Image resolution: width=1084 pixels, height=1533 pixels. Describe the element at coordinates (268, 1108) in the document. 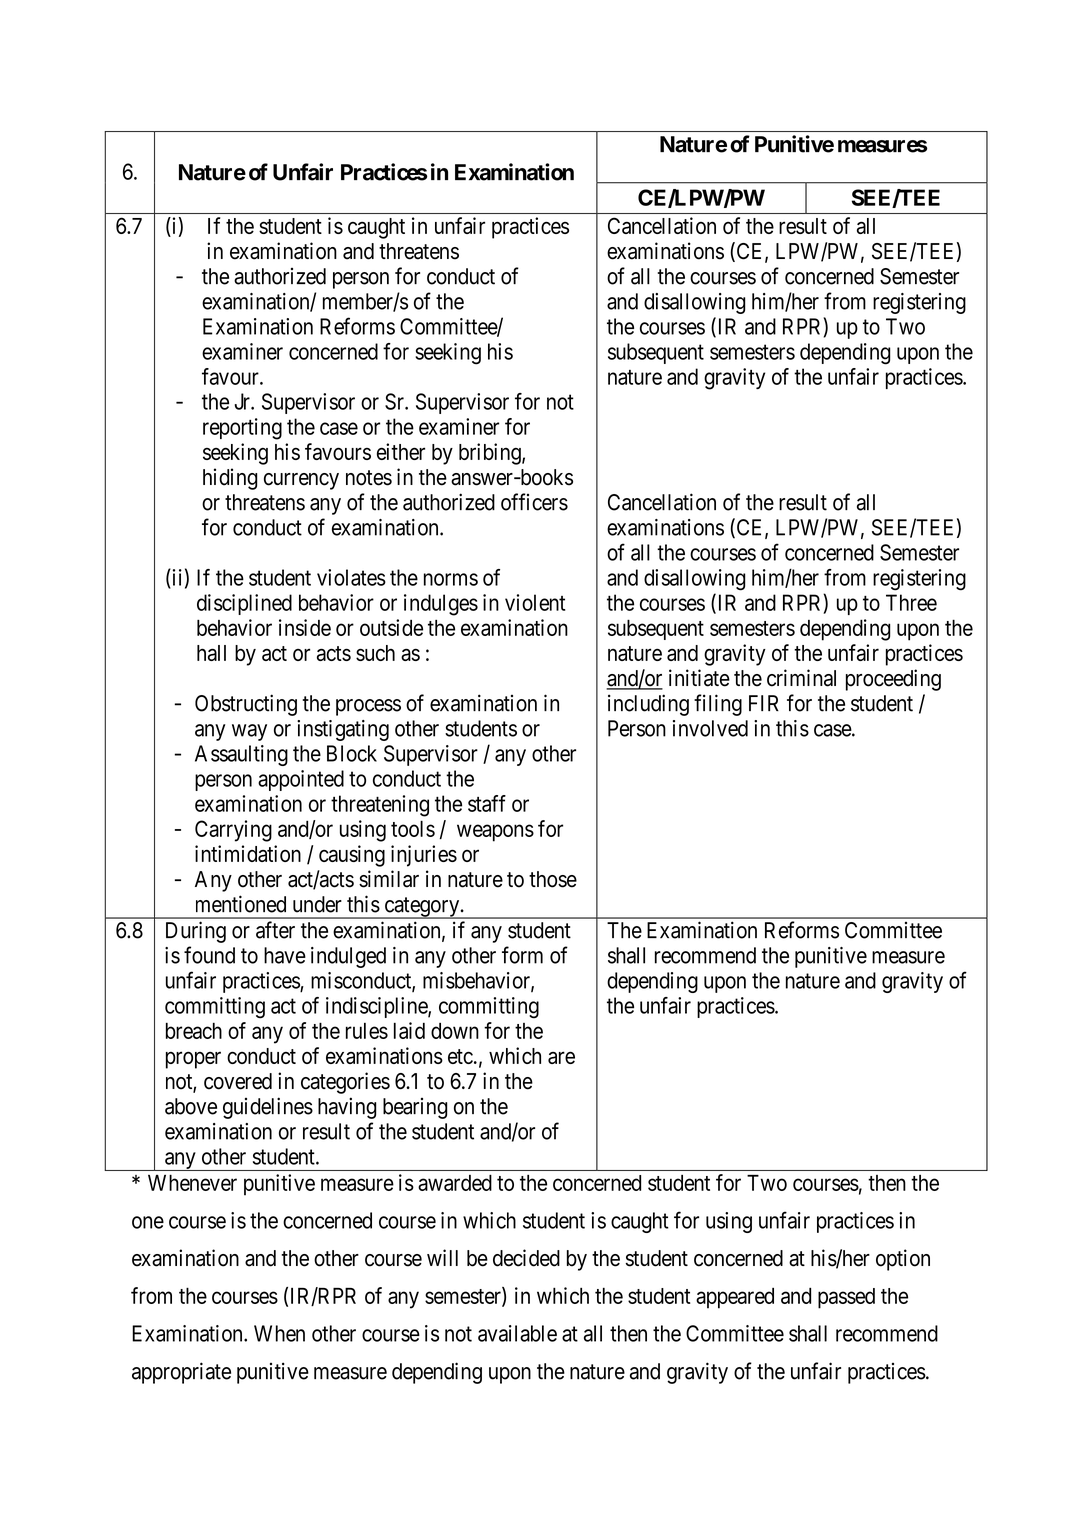

I see `guidelines` at that location.
